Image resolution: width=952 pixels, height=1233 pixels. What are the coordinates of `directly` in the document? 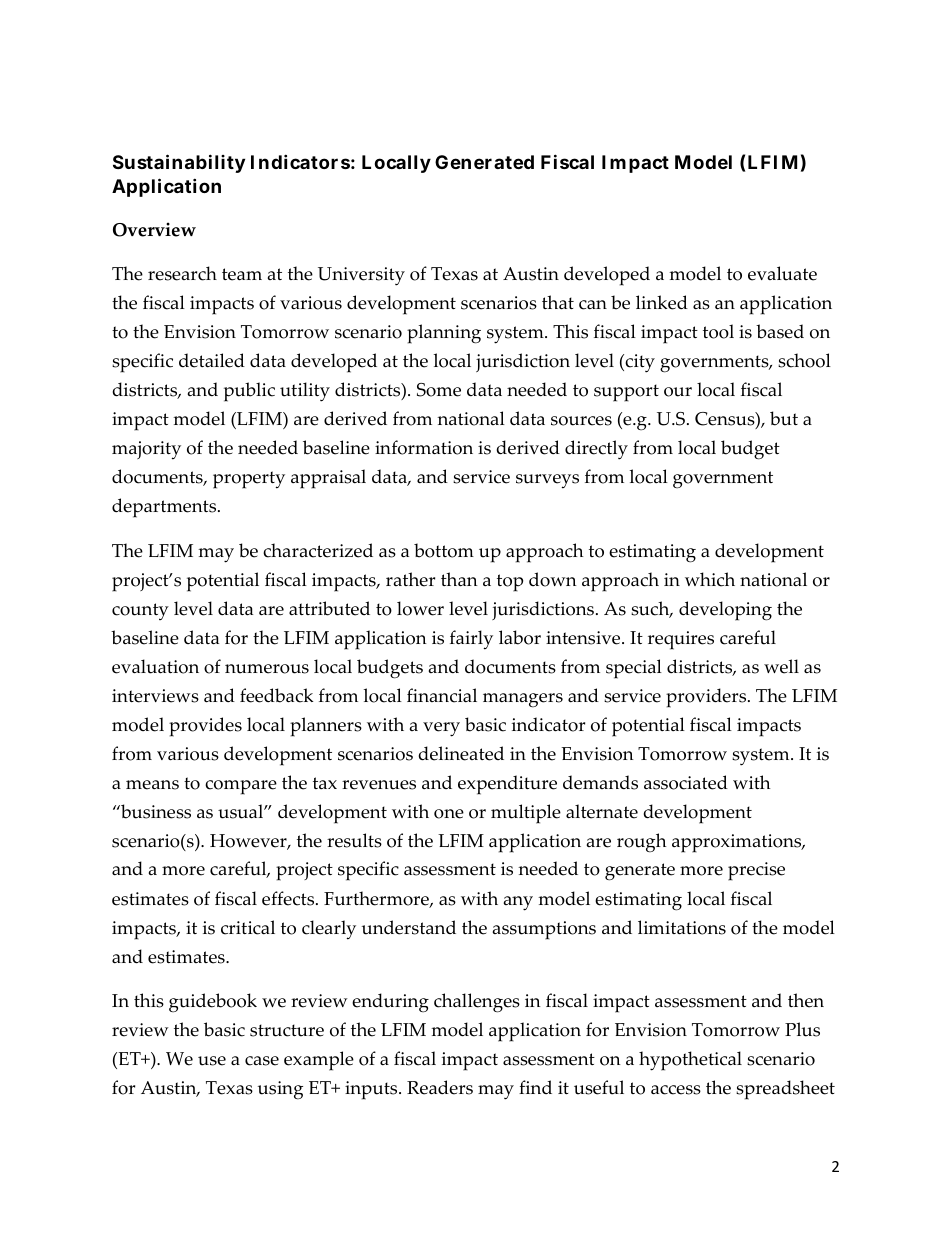 It's located at (596, 450).
